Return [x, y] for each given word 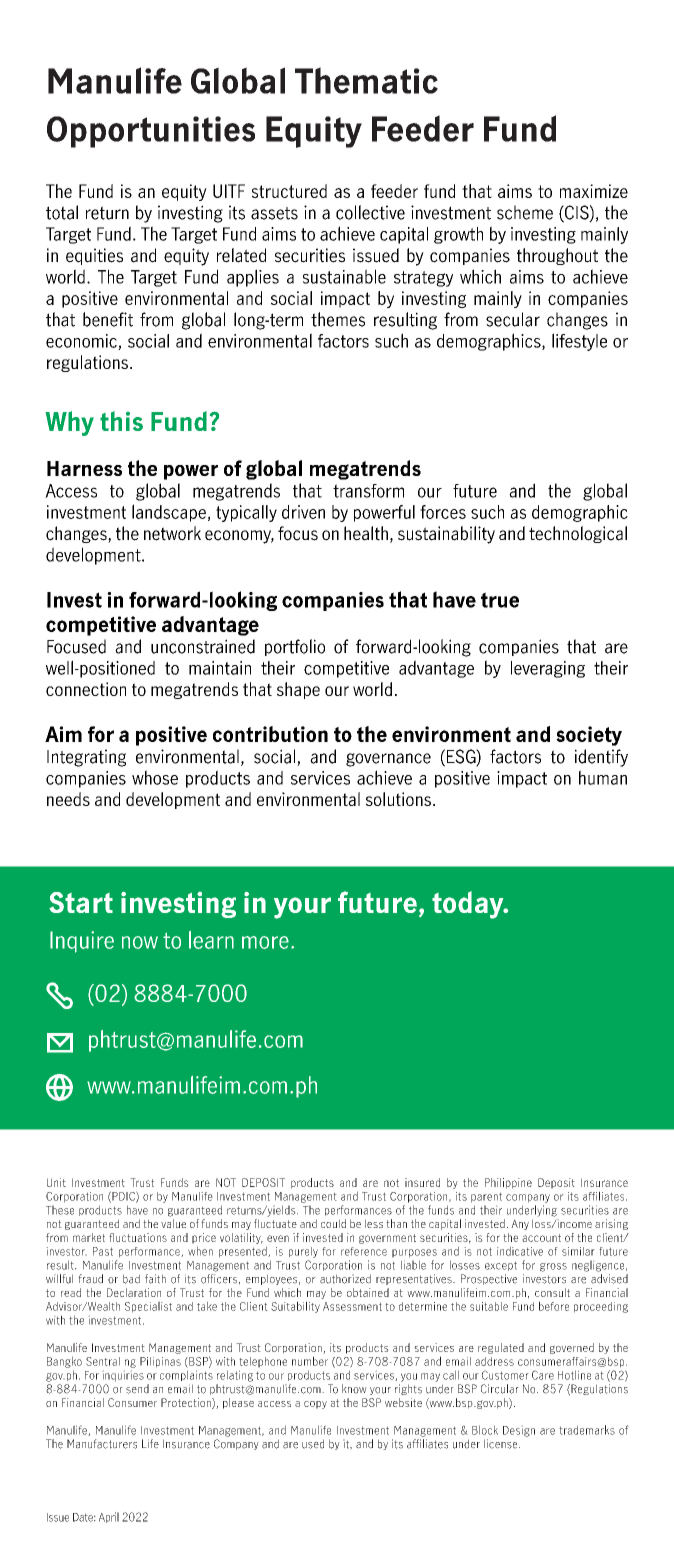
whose [155, 777]
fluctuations [138, 1237]
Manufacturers [102, 1444]
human [603, 777]
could [333, 1223]
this [121, 421]
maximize [594, 191]
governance [388, 760]
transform [368, 491]
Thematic [366, 80]
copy [315, 1405]
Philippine [508, 1183]
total [62, 212]
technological [578, 534]
